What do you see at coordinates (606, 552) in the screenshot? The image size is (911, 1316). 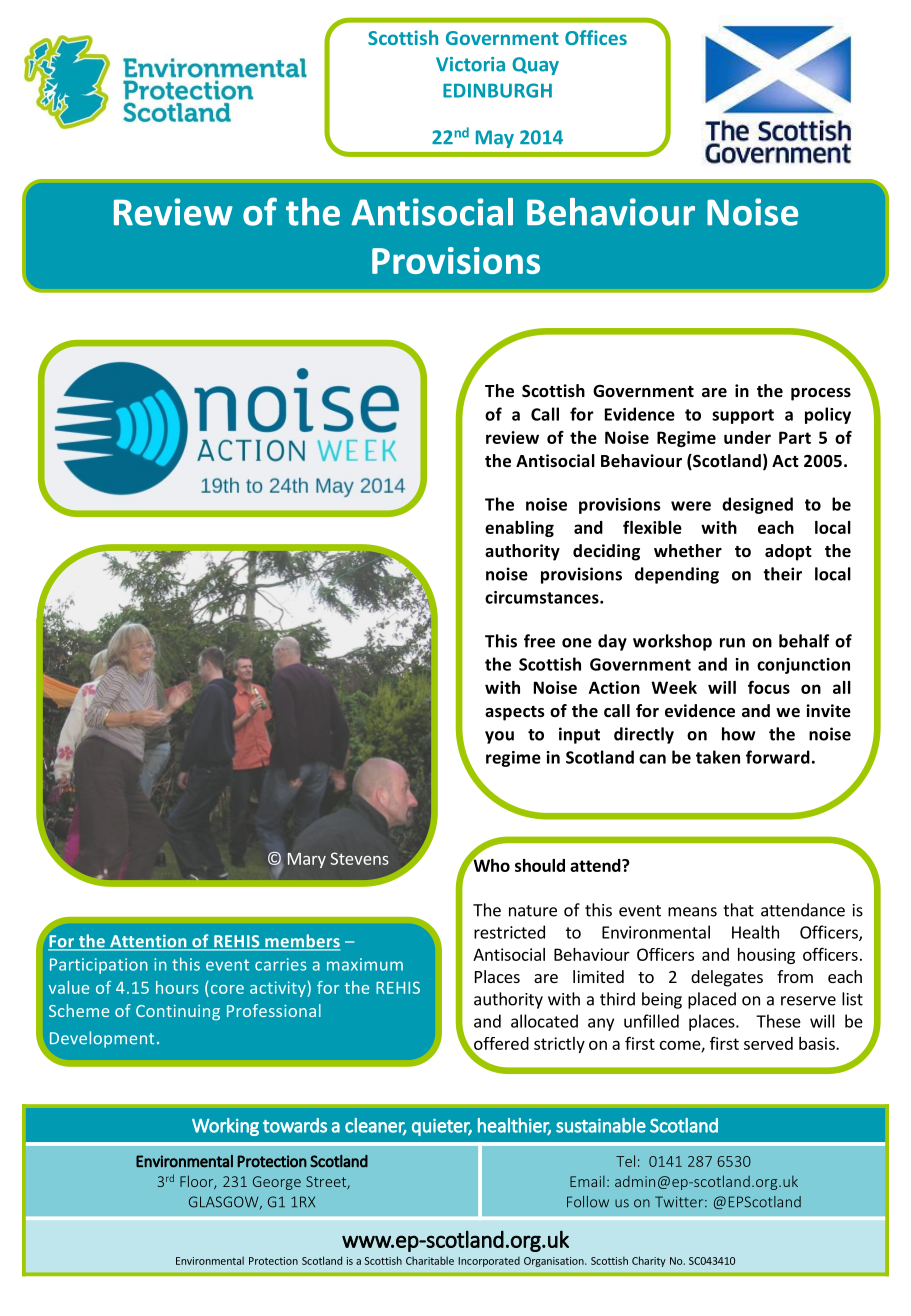 I see `deciding` at bounding box center [606, 552].
